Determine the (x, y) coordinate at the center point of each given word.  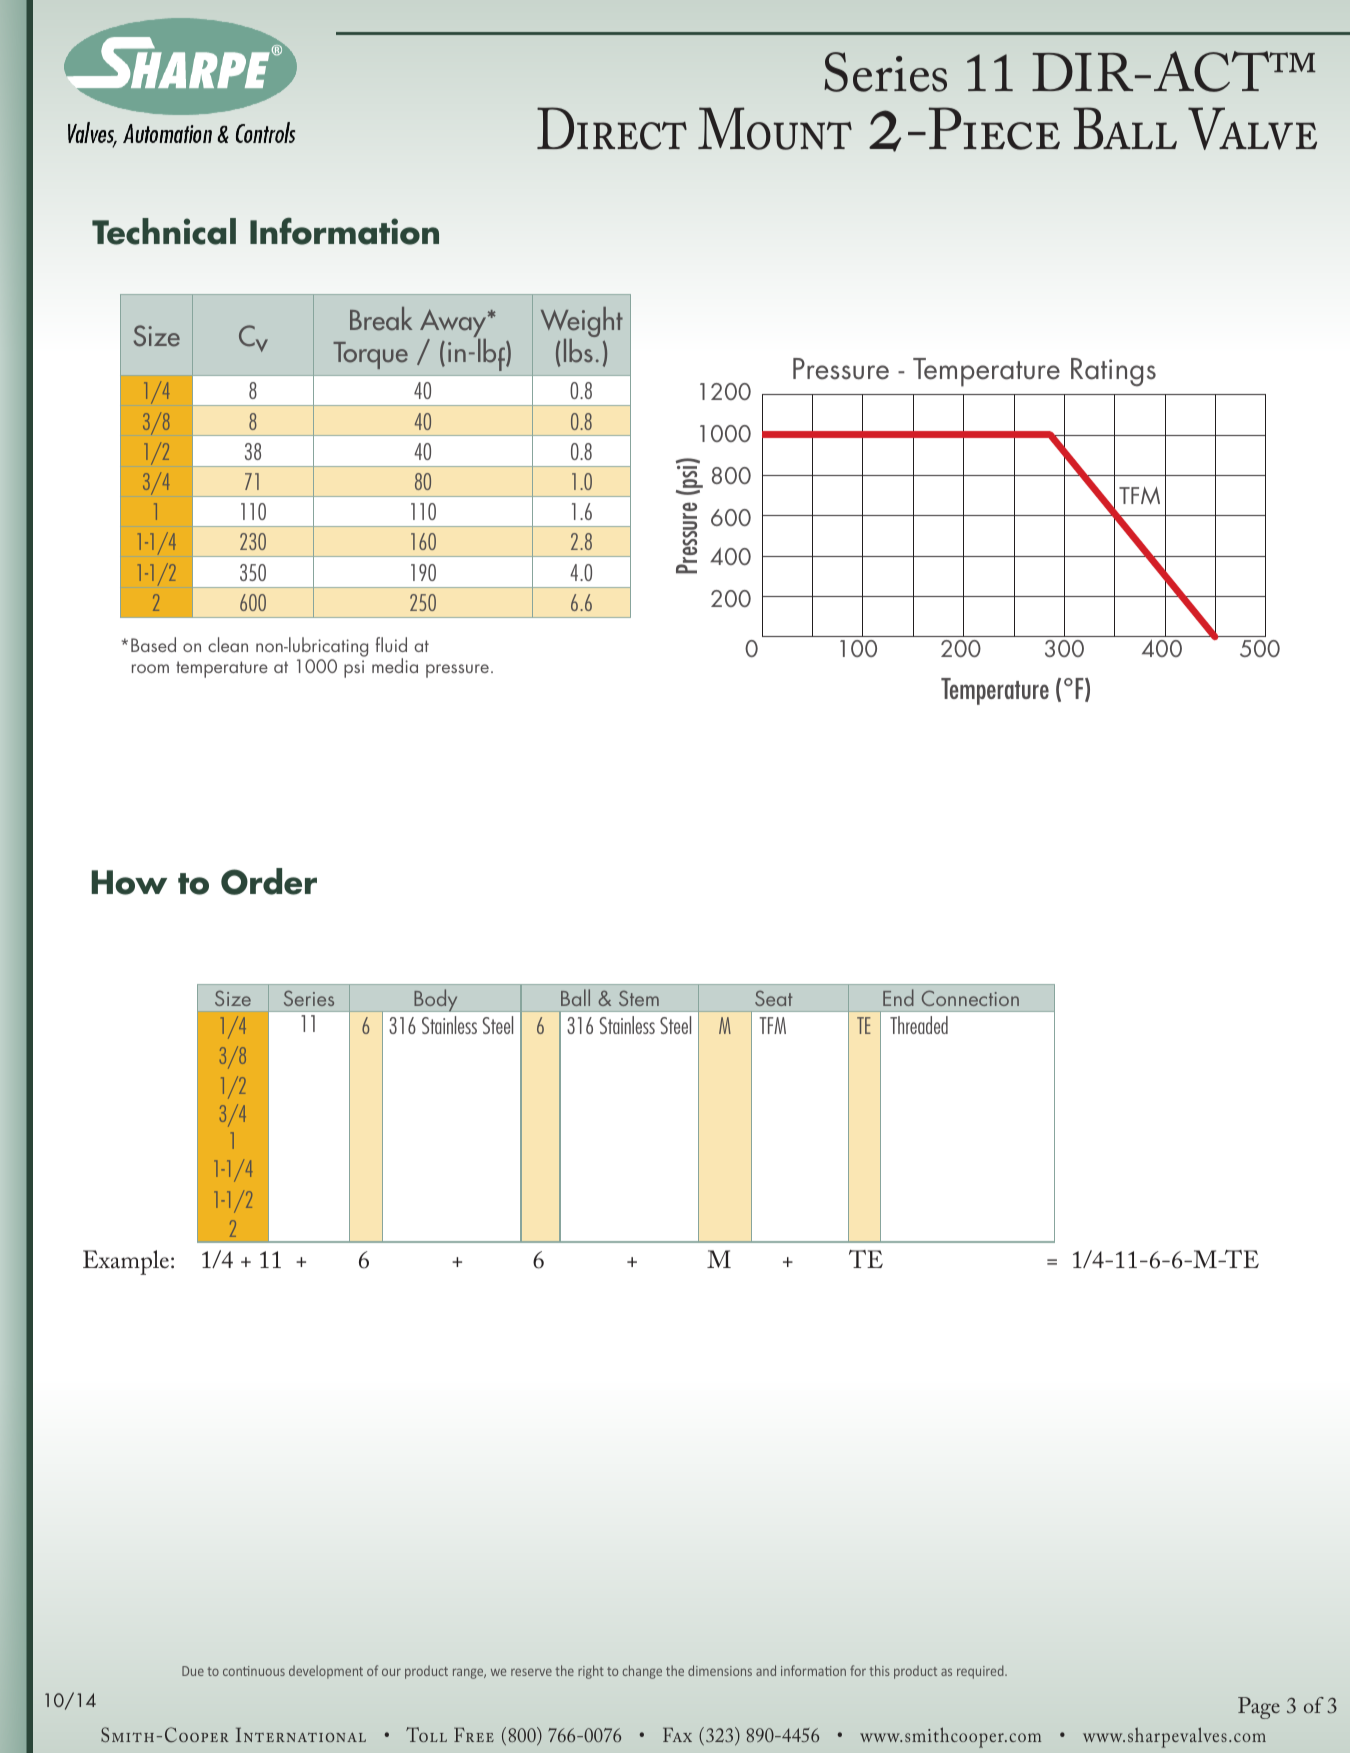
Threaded (919, 1025)
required (981, 1672)
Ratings (1113, 372)
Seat (774, 998)
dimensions (720, 1670)
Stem (639, 998)
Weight (582, 323)
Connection (970, 998)
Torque (370, 355)
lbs (578, 351)
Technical (164, 231)
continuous (254, 1671)
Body (436, 1000)
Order (269, 881)
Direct (612, 128)
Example (127, 1262)
